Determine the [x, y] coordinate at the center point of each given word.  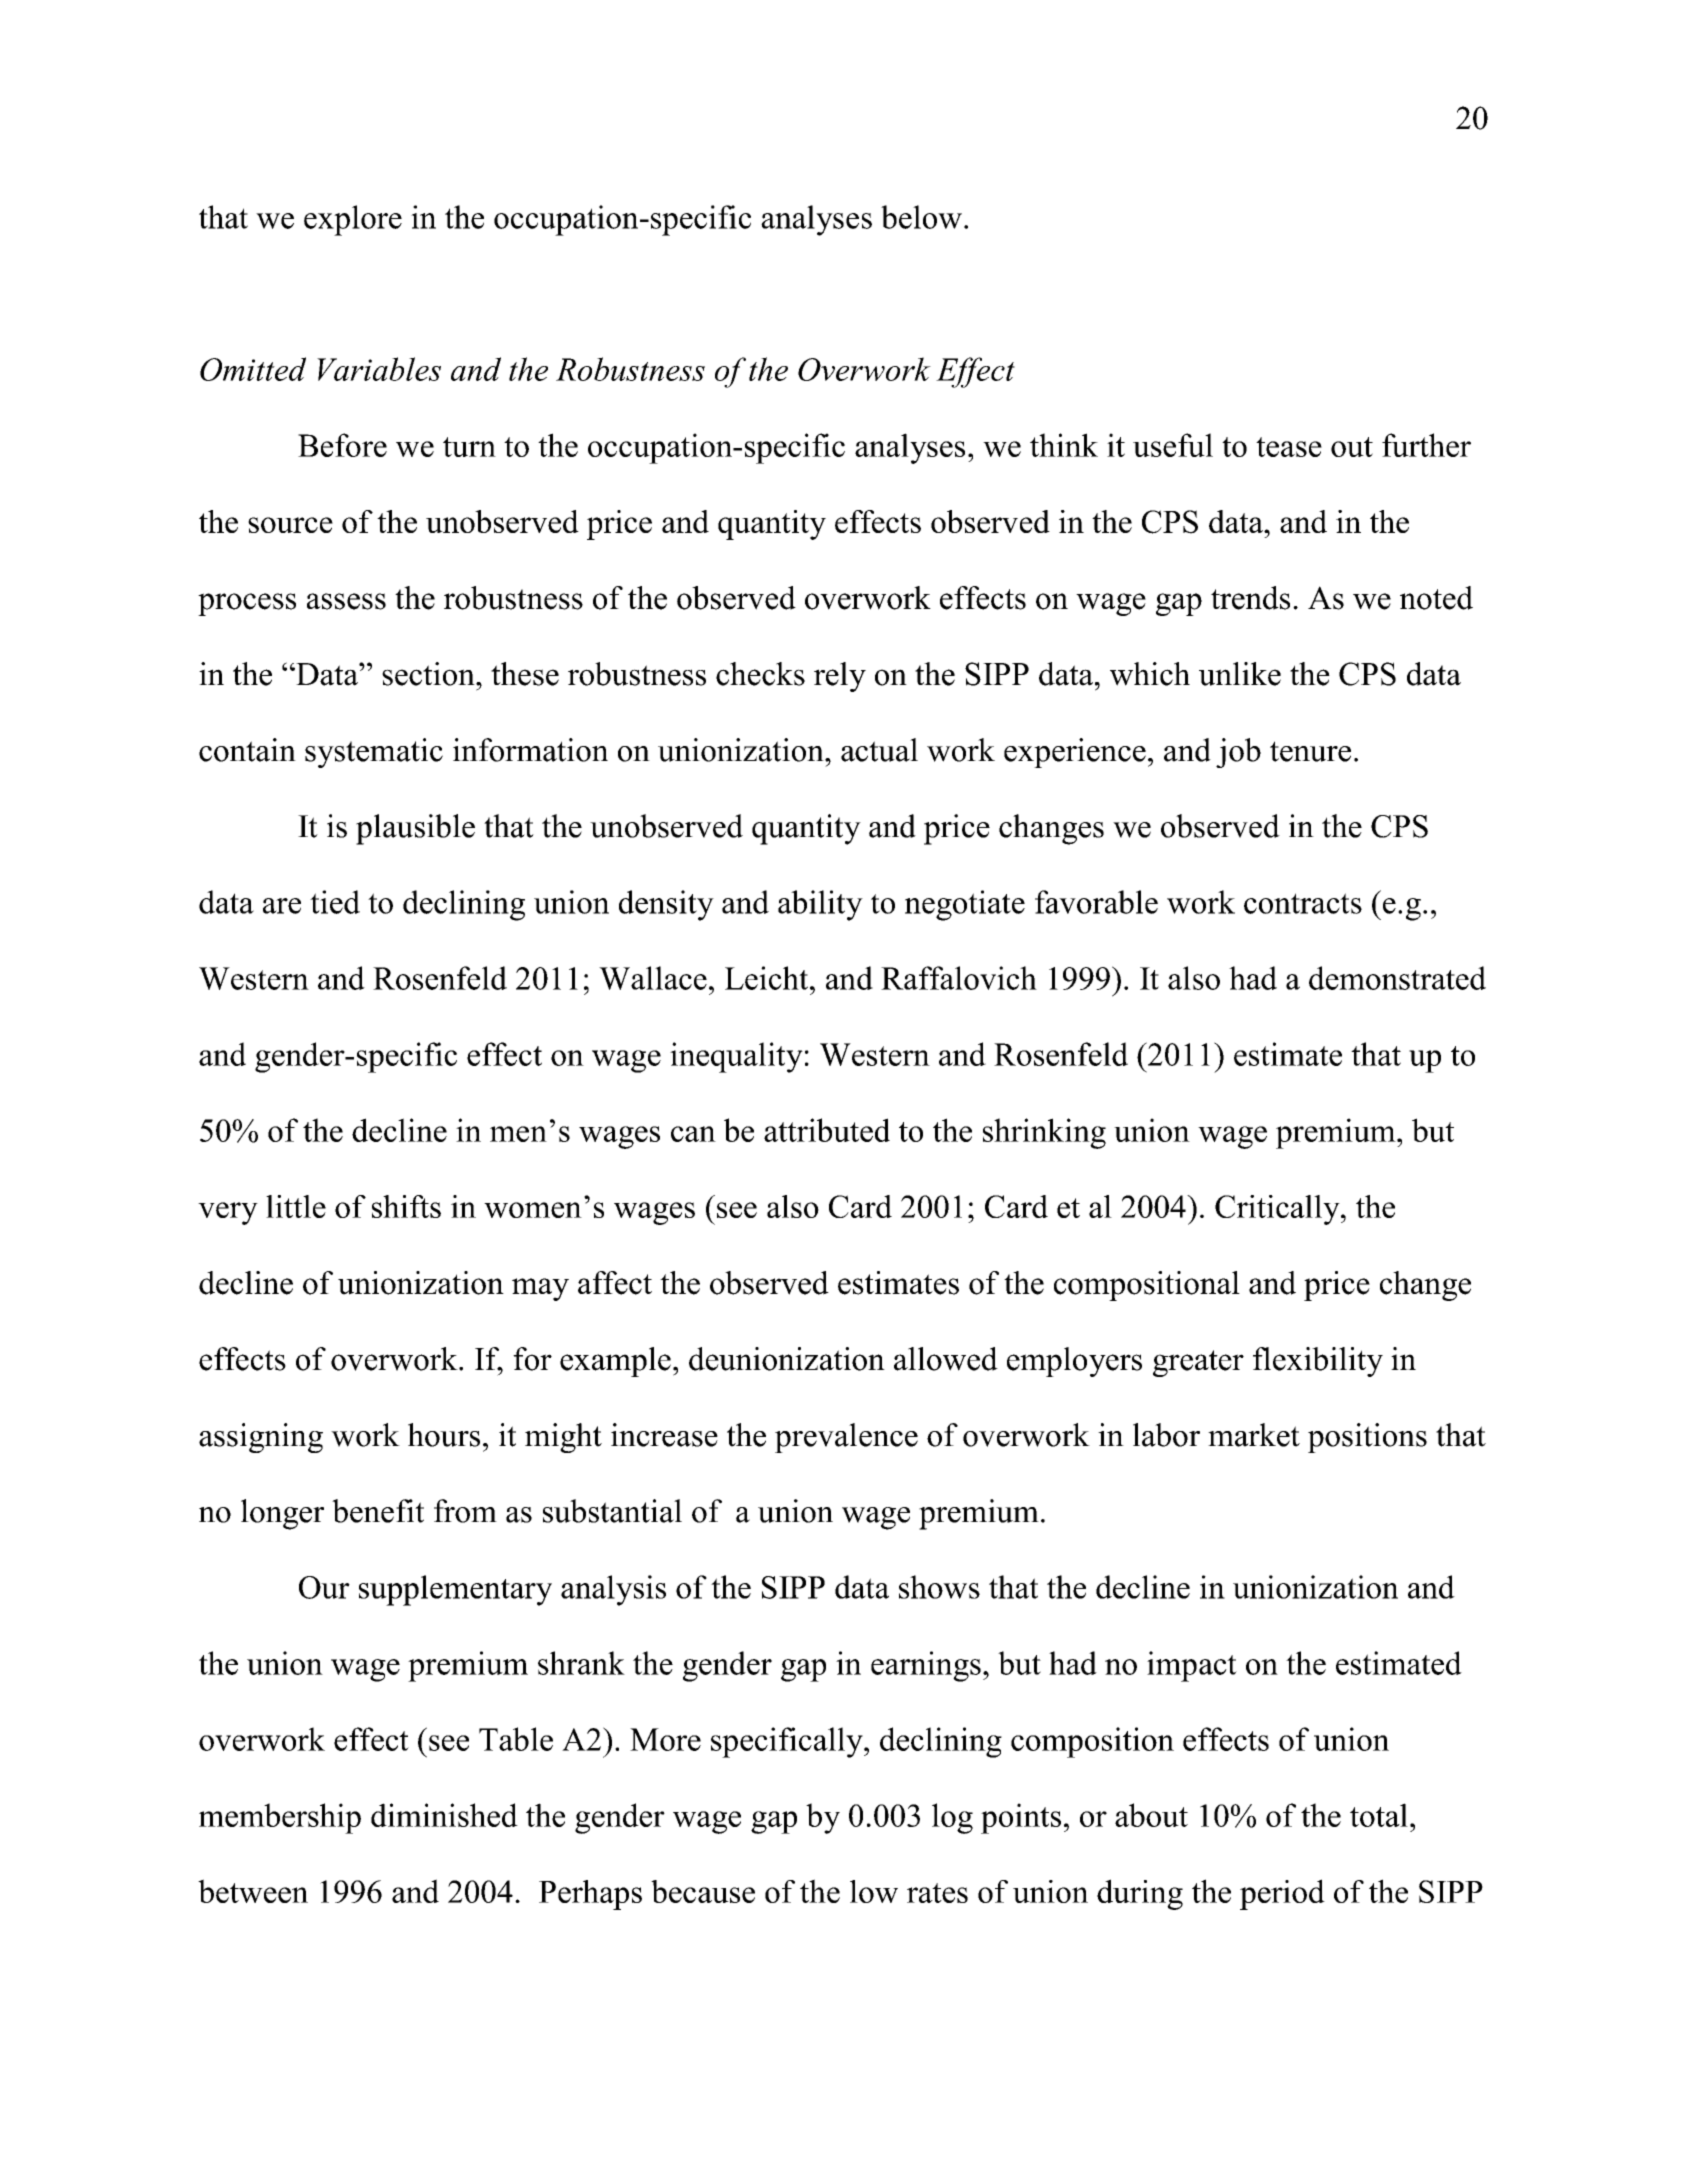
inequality [736, 1057]
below [921, 217]
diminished [444, 1815]
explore [353, 220]
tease [1289, 447]
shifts [406, 1206]
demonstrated [1397, 978]
